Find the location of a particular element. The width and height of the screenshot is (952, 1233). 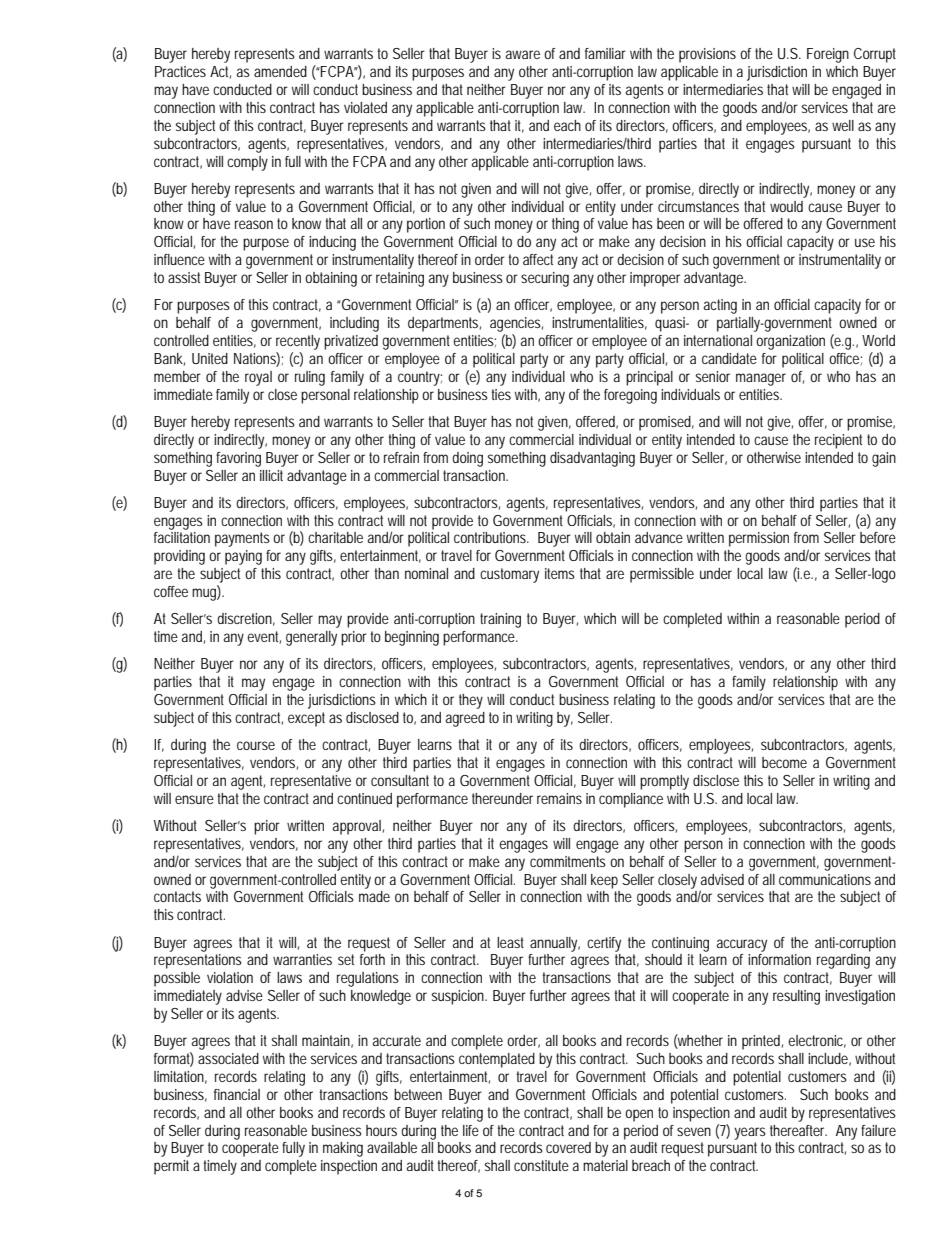

amended is located at coordinates (280, 71).
